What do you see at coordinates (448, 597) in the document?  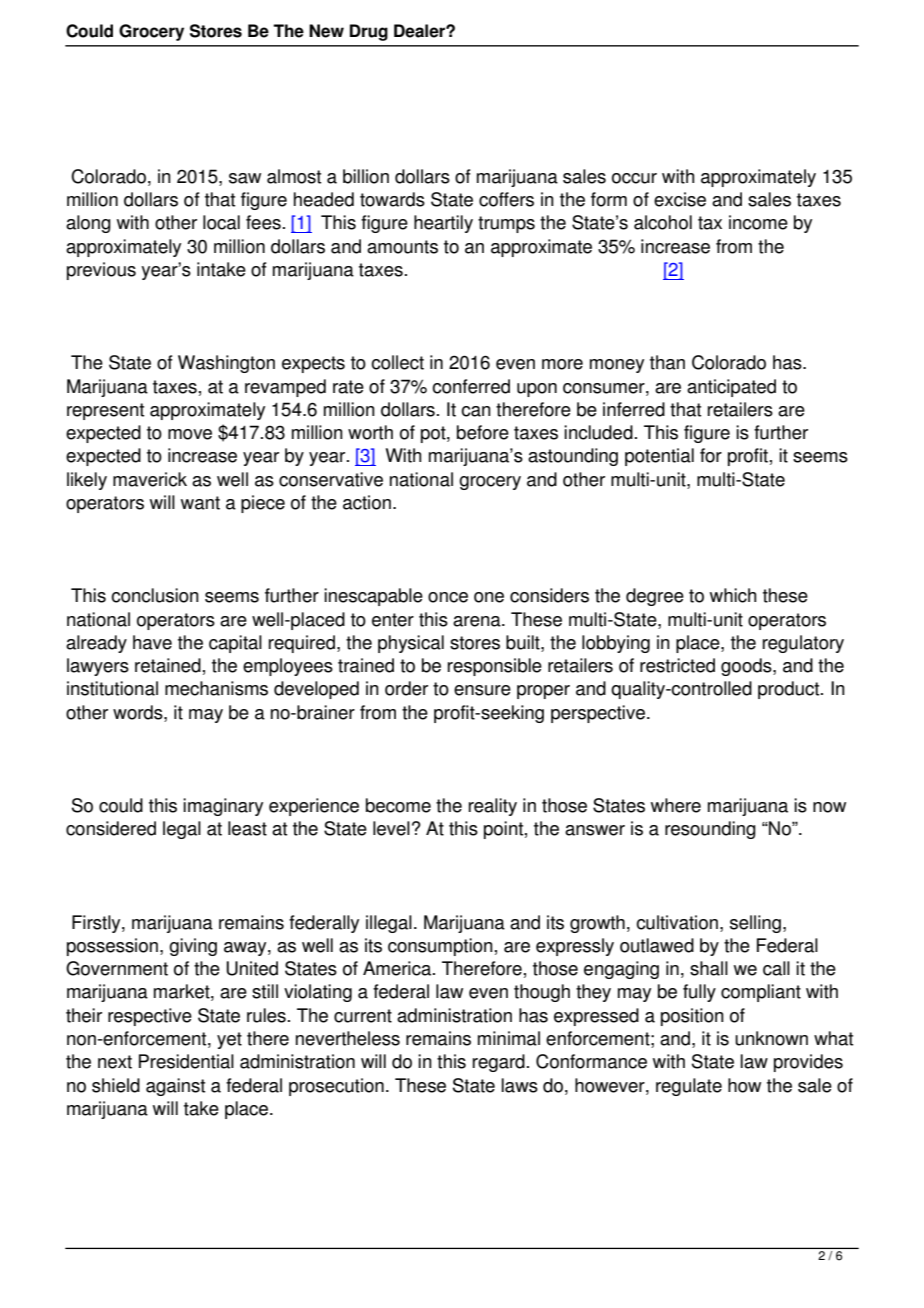 I see `once` at bounding box center [448, 597].
